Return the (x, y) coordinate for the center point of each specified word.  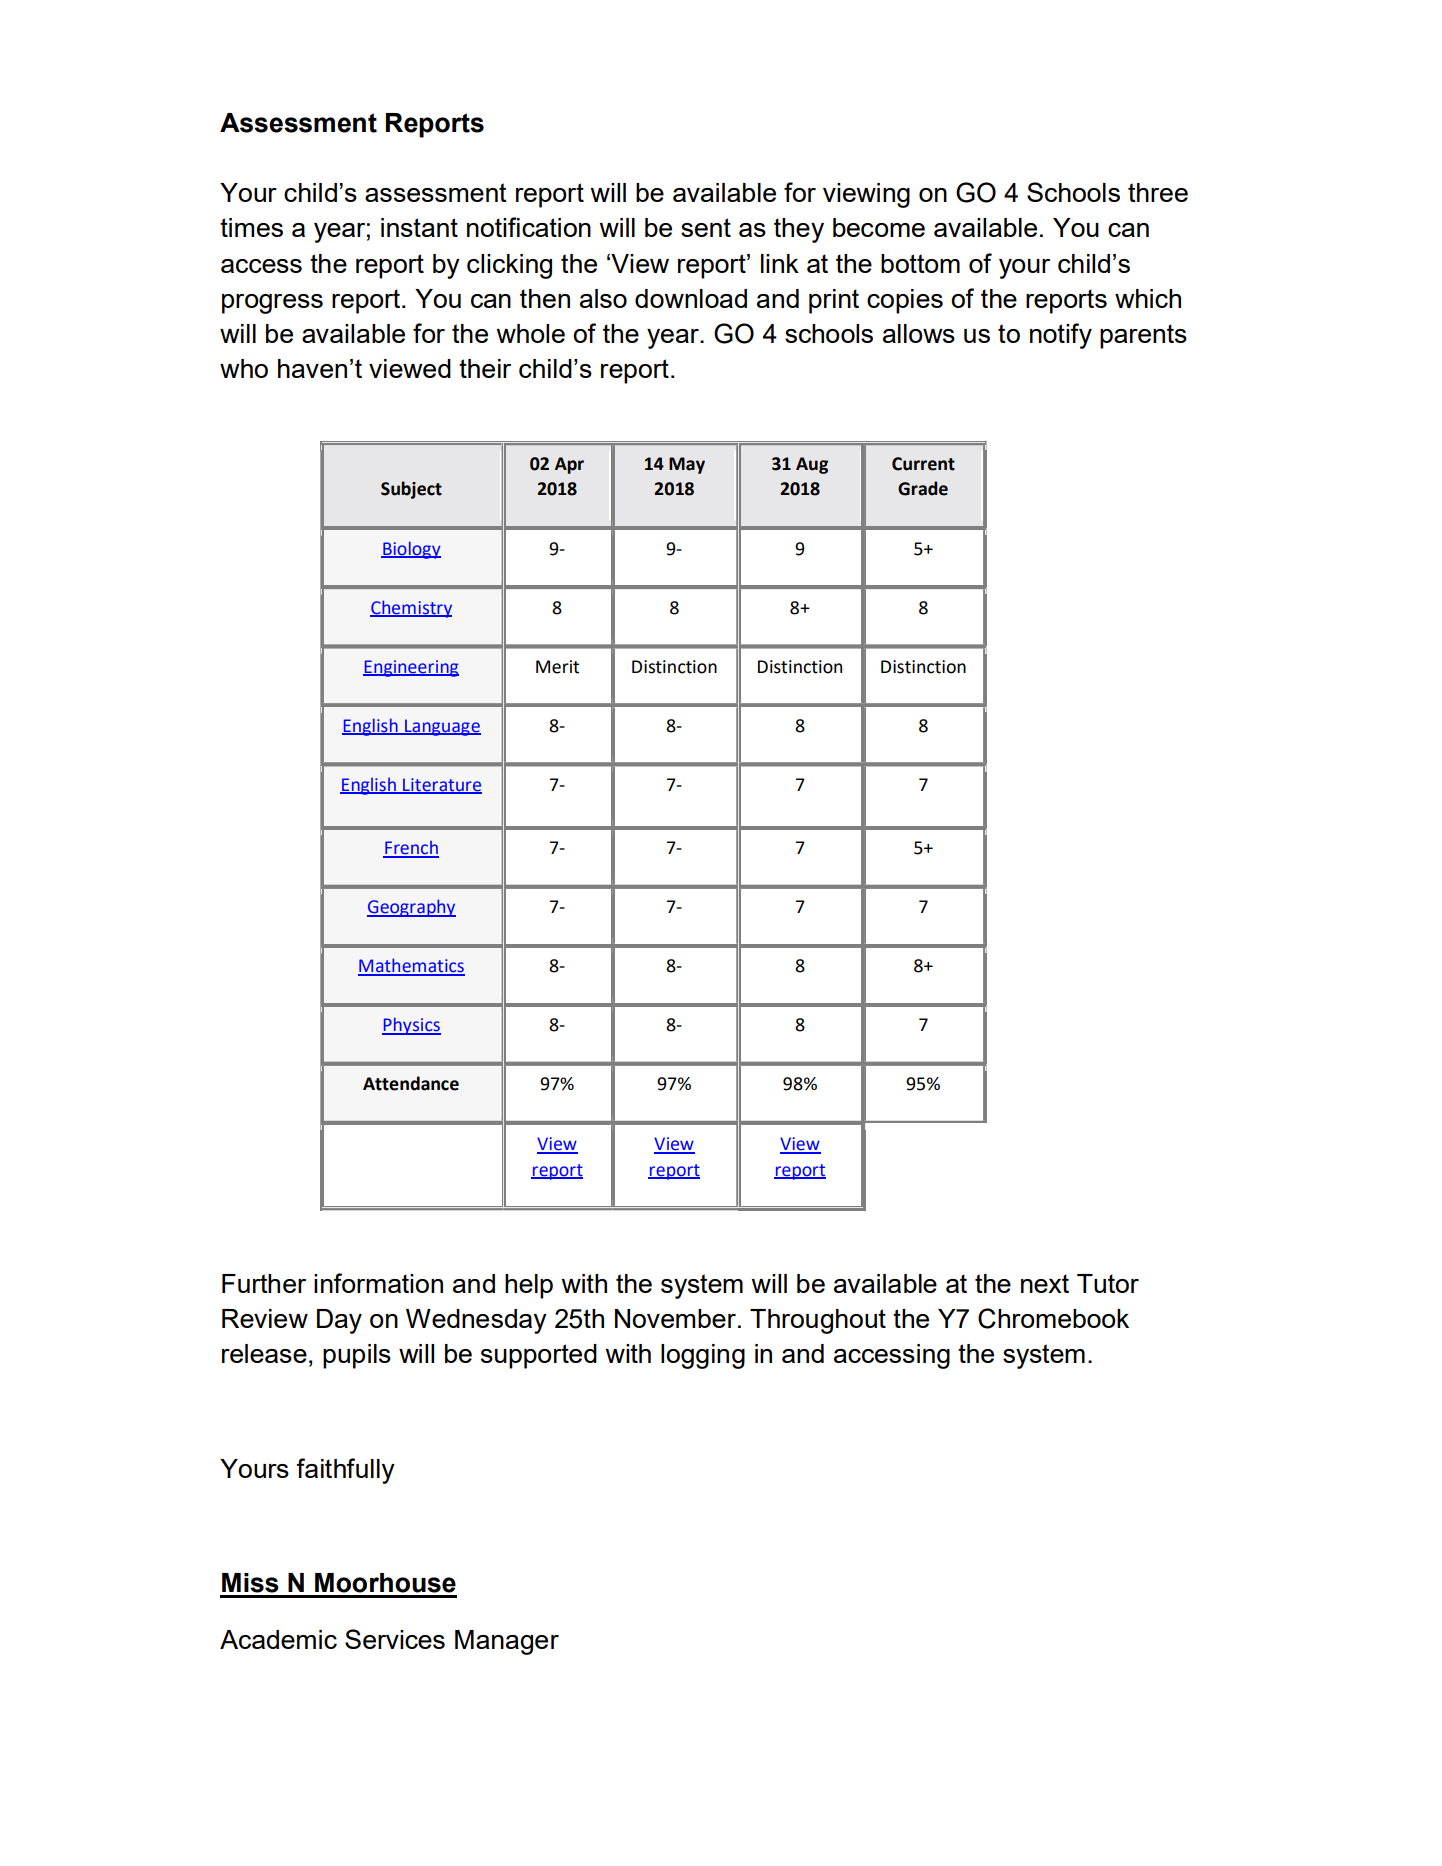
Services (395, 1639)
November (675, 1318)
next (1045, 1283)
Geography (411, 908)
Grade (923, 488)
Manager (507, 1642)
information (378, 1283)
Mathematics (411, 966)
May (687, 465)
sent (706, 227)
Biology (411, 550)
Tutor (1108, 1283)
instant (419, 227)
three (1158, 192)
